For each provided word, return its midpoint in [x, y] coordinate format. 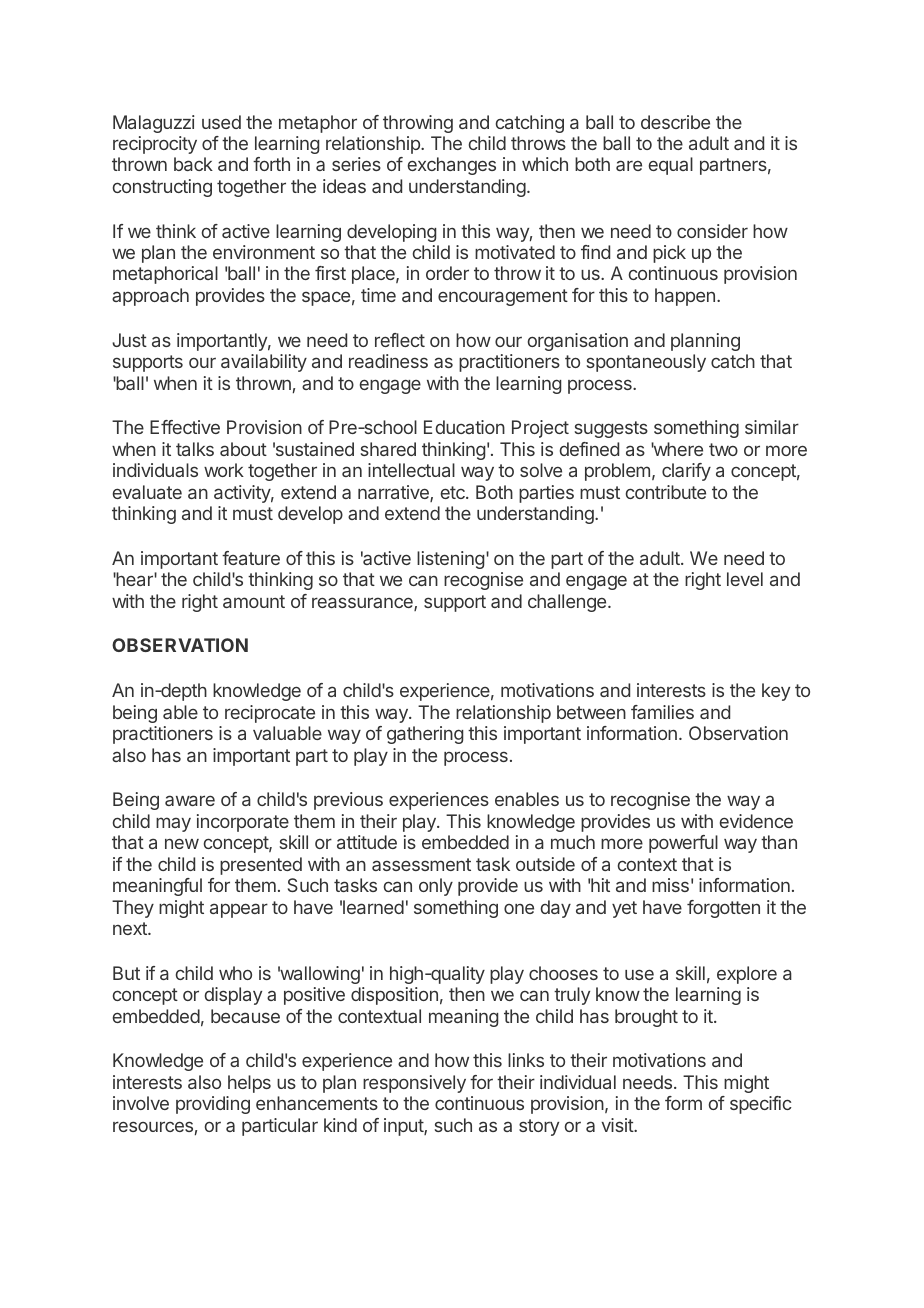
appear [239, 910]
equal [671, 166]
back [193, 164]
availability [264, 363]
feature [251, 558]
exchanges [452, 166]
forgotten [723, 909]
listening [450, 560]
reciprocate [270, 714]
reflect [400, 340]
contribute [666, 492]
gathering [425, 735]
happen [685, 297]
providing [213, 1105]
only [436, 887]
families [662, 712]
